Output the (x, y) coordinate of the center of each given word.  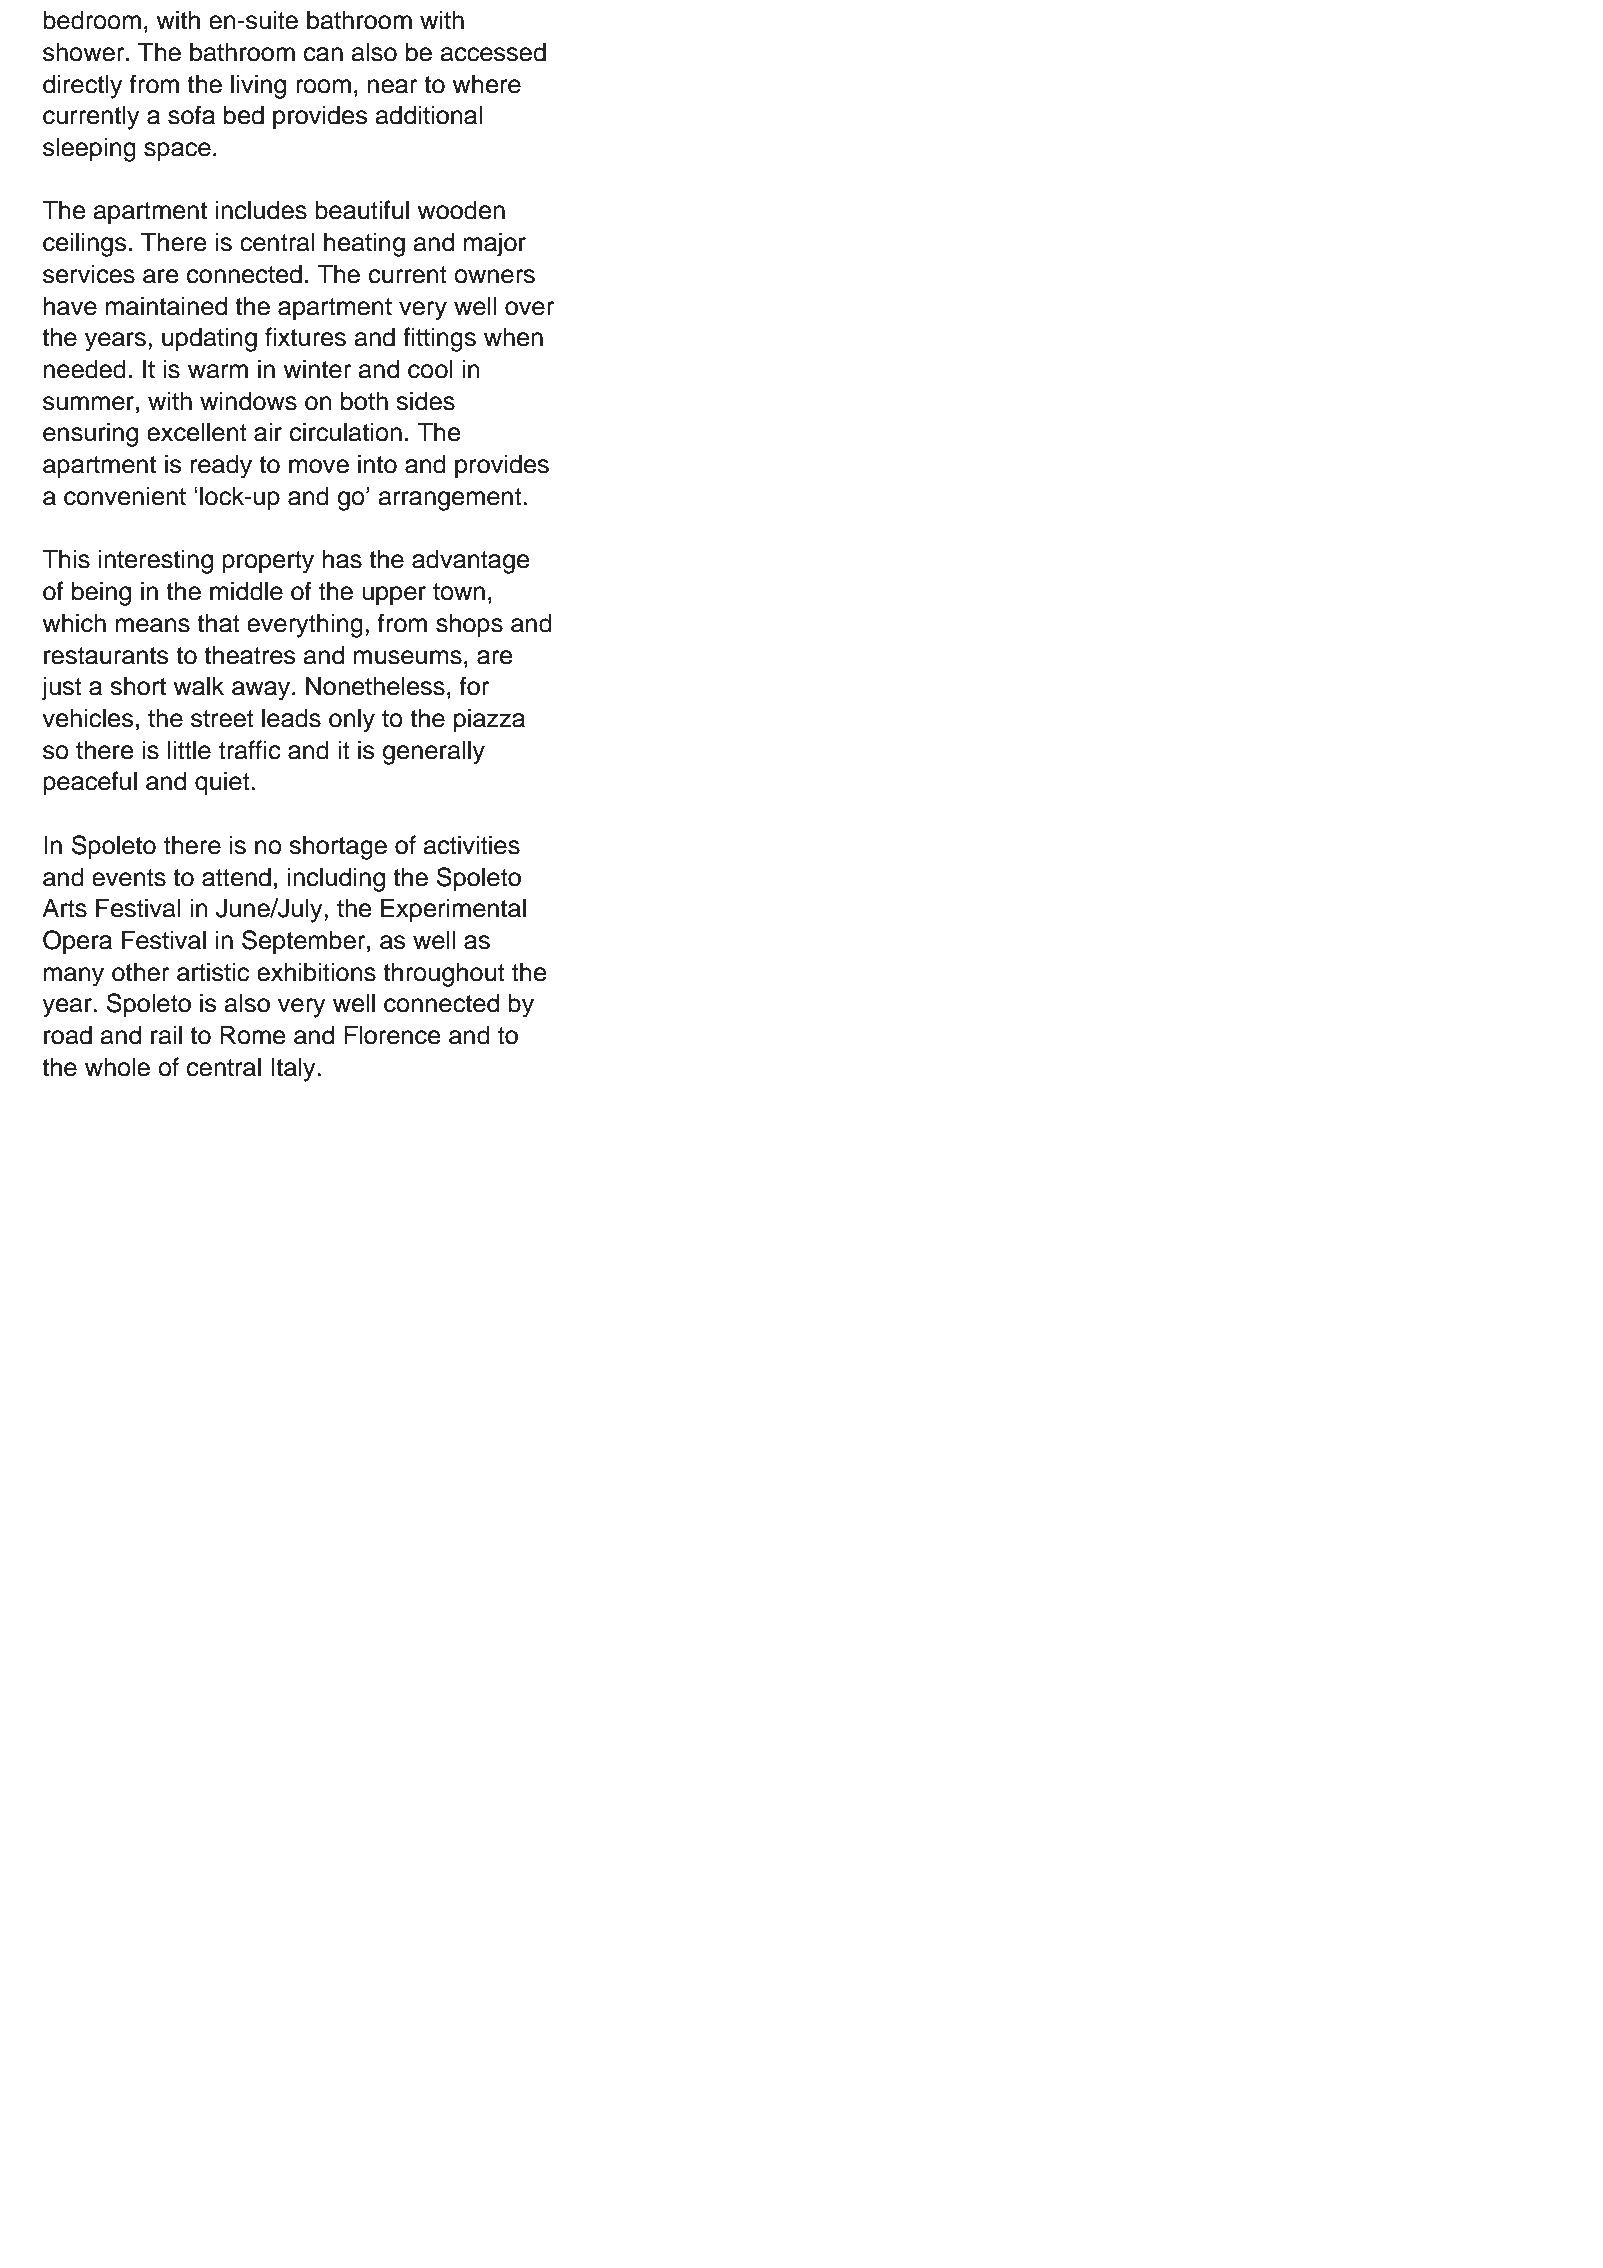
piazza (489, 720)
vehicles (88, 718)
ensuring (90, 434)
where (486, 84)
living (258, 86)
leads (291, 718)
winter (317, 369)
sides (425, 401)
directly (83, 86)
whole (117, 1067)
